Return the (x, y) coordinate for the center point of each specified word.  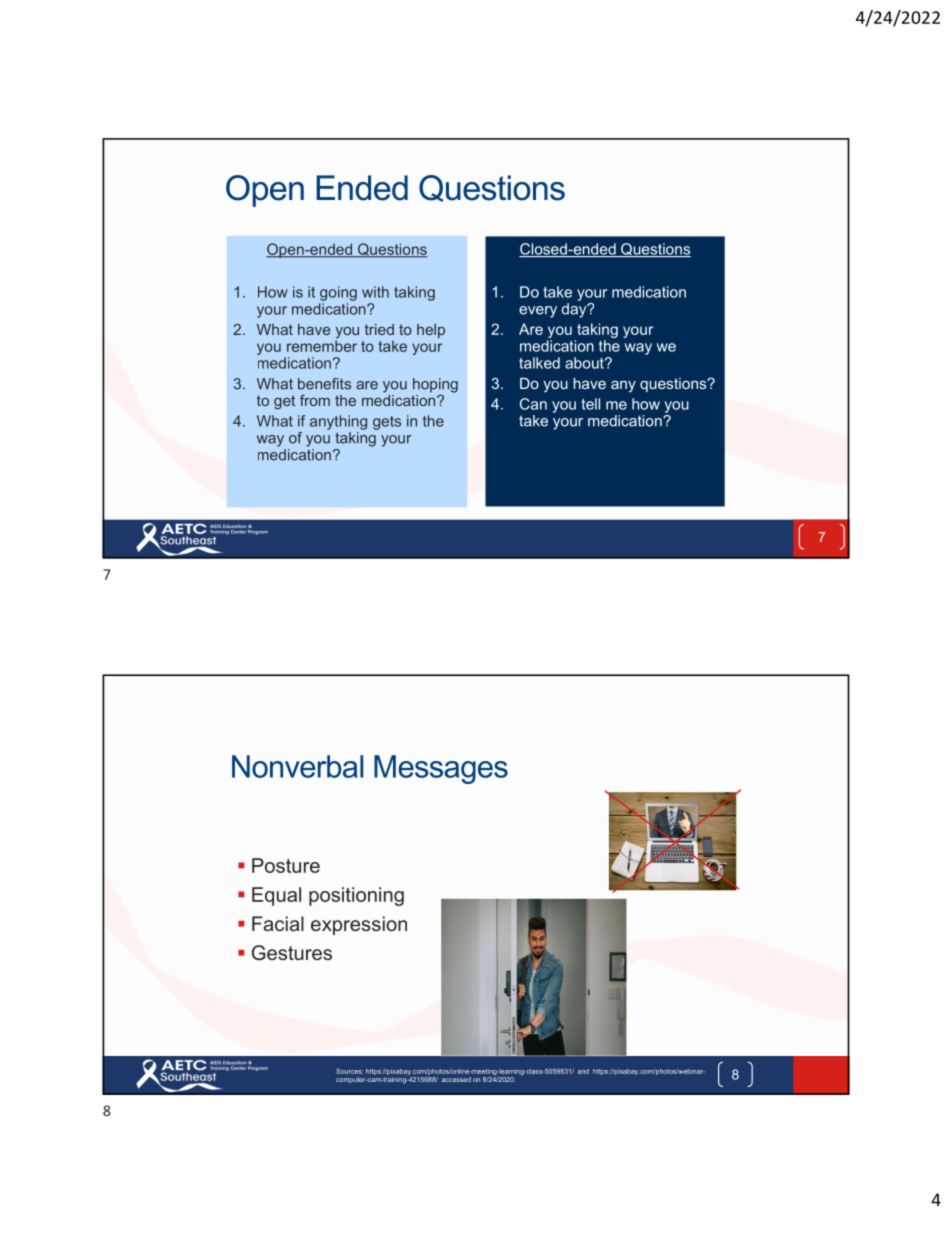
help (431, 331)
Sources (349, 1071)
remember (322, 346)
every (538, 312)
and (583, 1071)
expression (359, 925)
